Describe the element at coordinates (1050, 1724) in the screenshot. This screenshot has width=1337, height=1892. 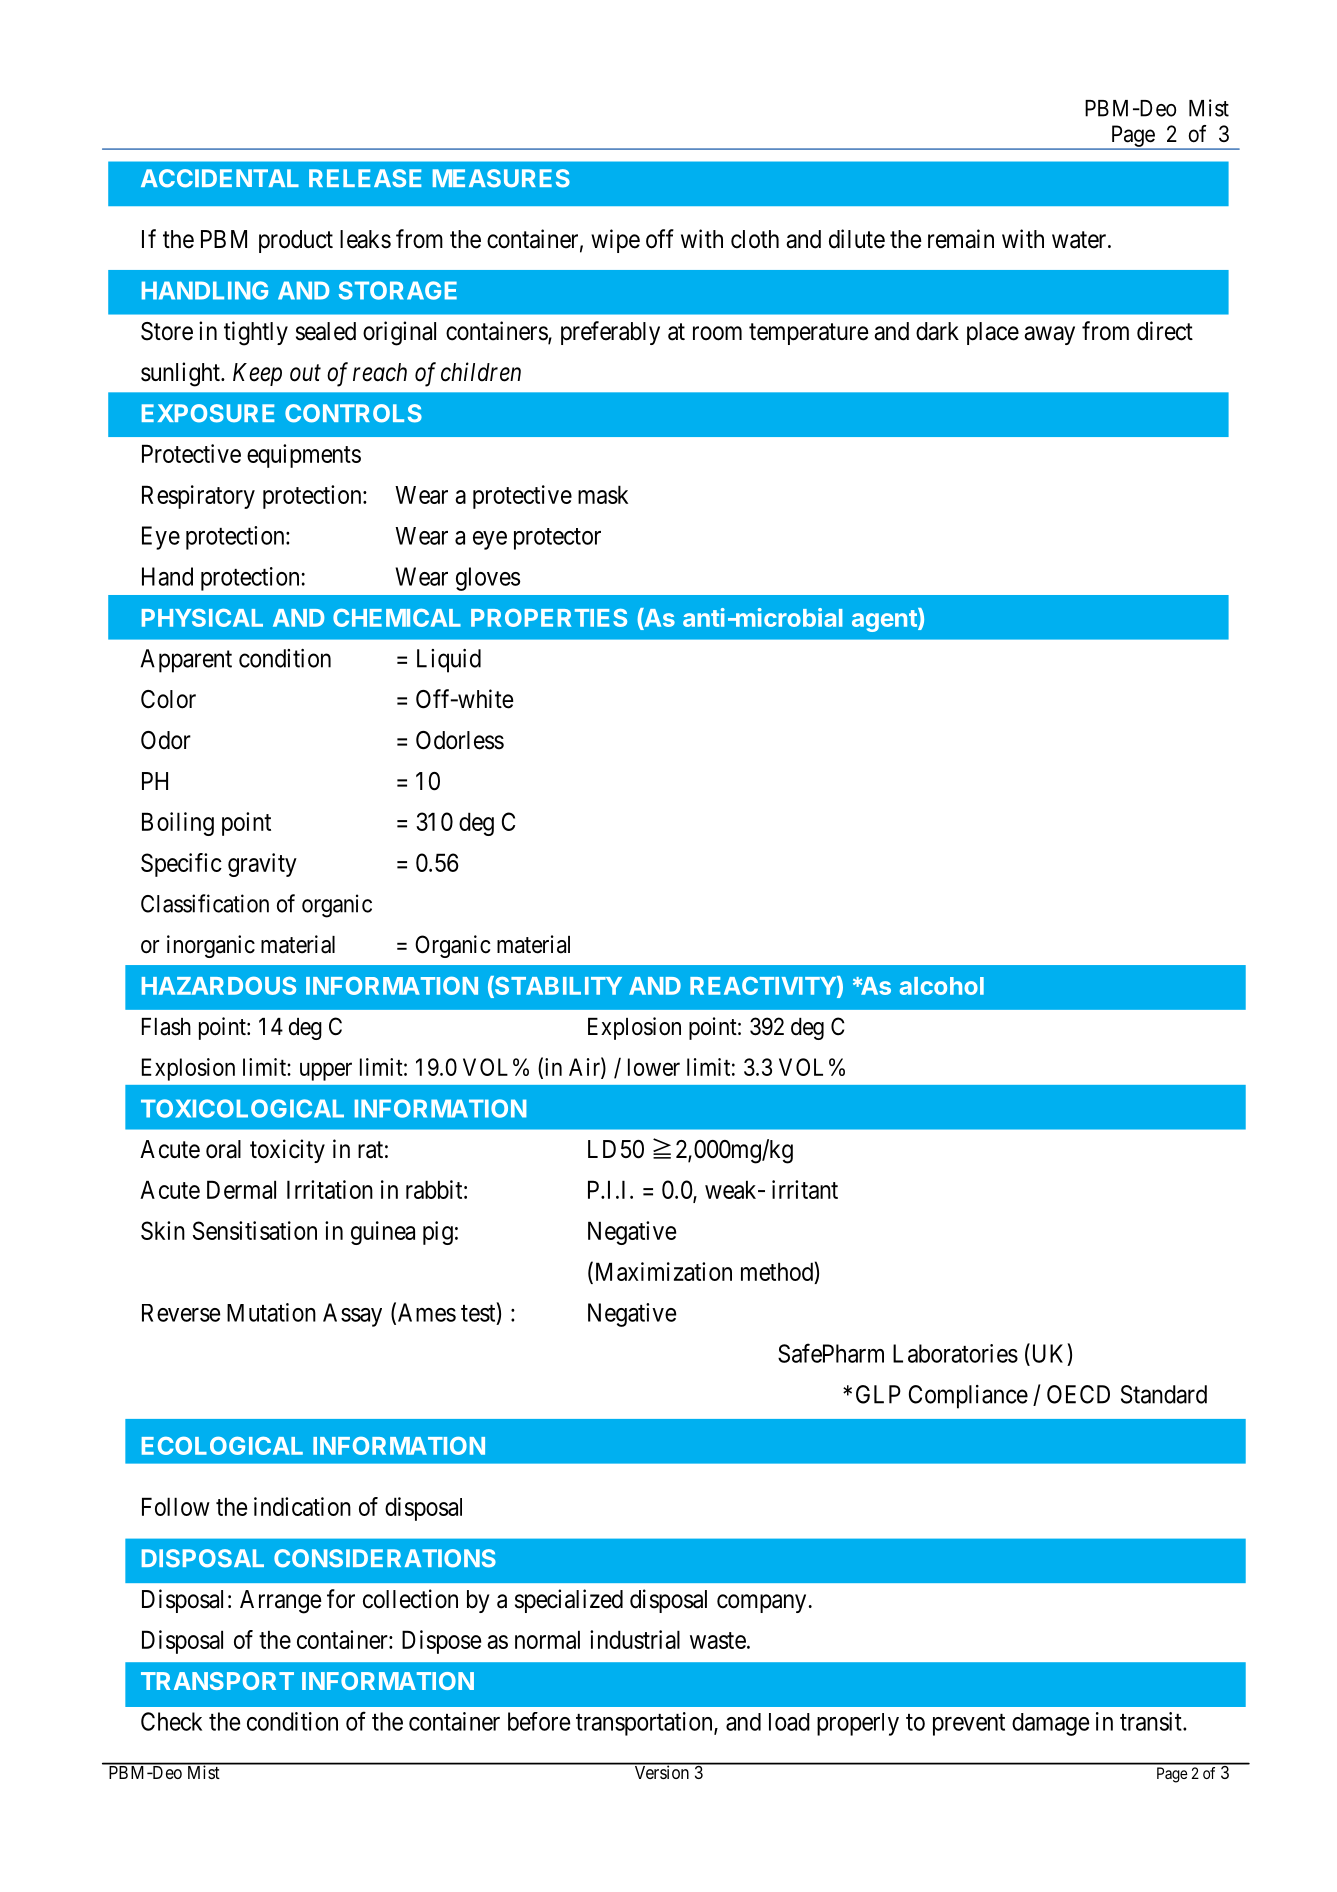
I see `damage` at that location.
